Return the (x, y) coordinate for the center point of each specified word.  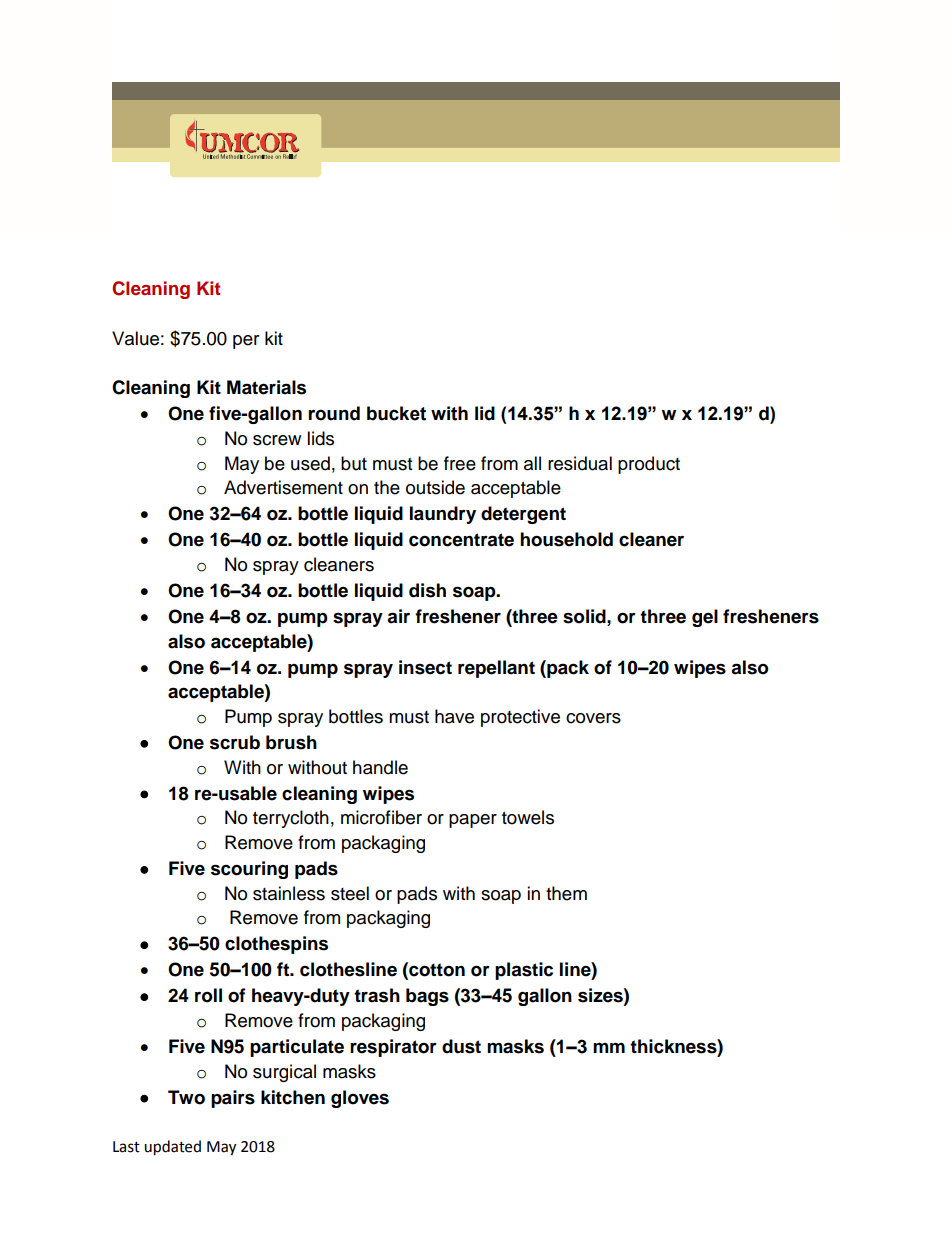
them (566, 893)
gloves (360, 1099)
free (460, 463)
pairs (233, 1099)
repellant (496, 669)
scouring (249, 870)
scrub (235, 742)
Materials (266, 387)
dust (461, 1046)
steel (350, 893)
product (649, 465)
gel (705, 618)
